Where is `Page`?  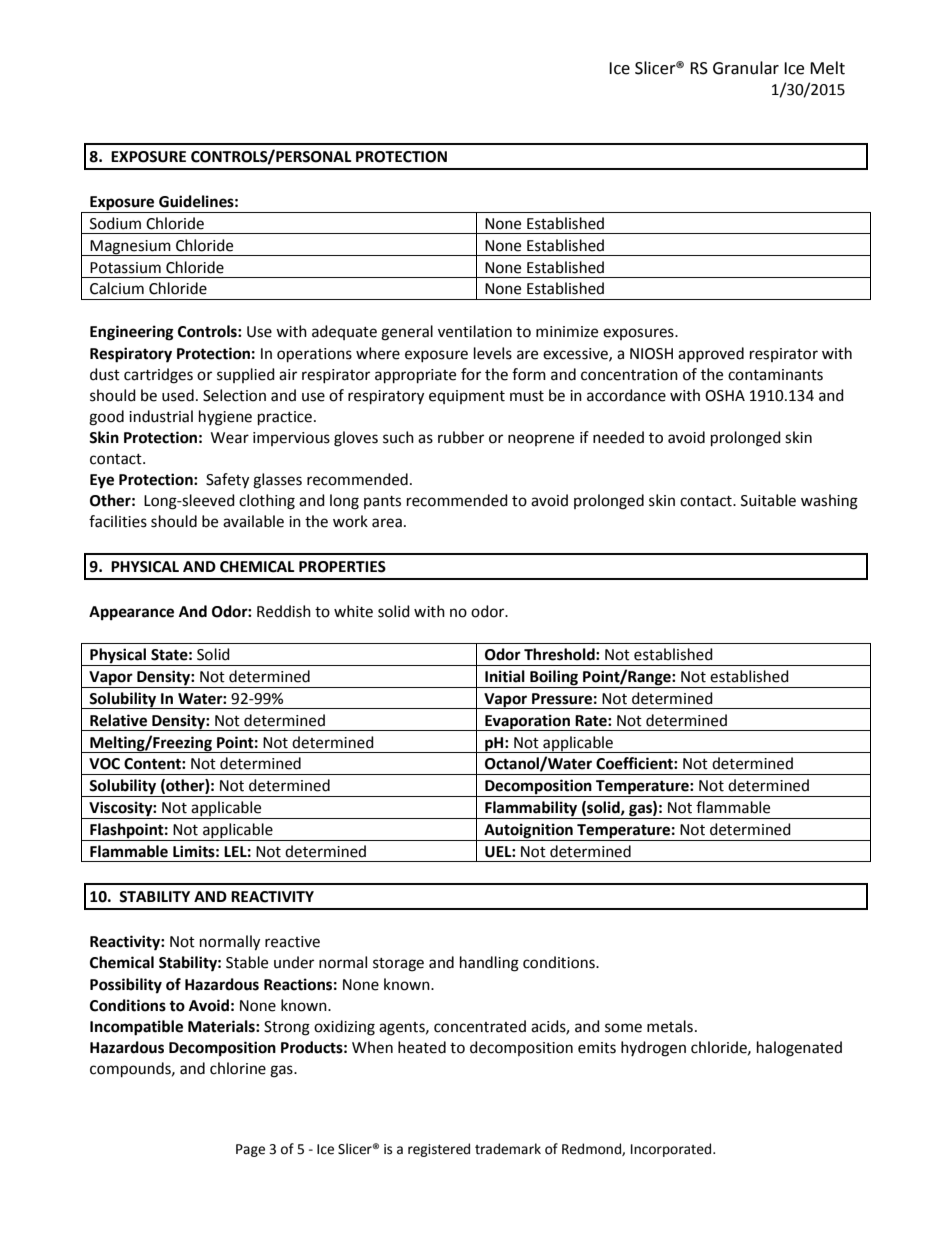
Page is located at coordinates (250, 1150).
